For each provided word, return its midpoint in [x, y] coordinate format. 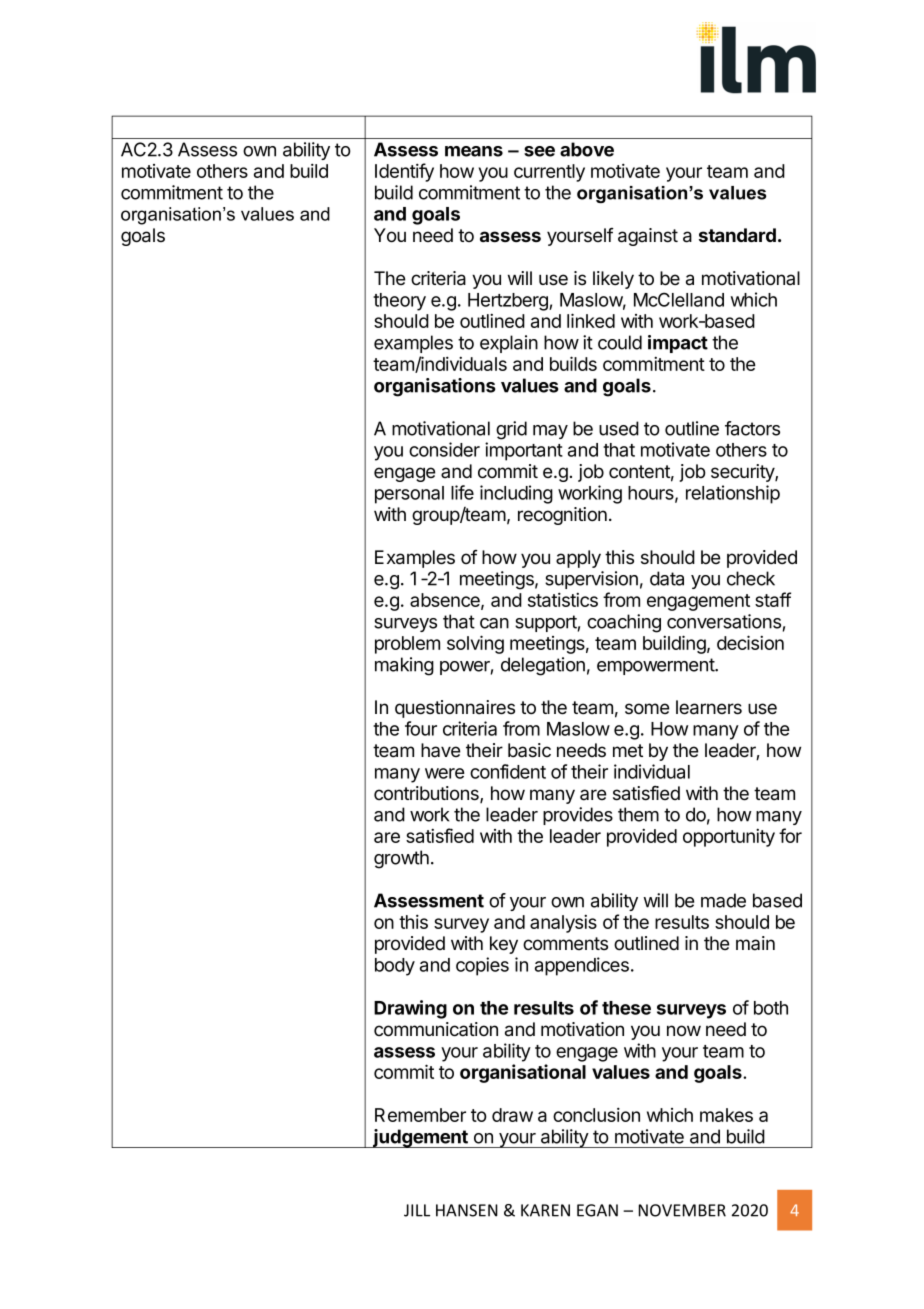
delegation [543, 666]
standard [737, 235]
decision [750, 642]
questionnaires [455, 709]
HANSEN [467, 1210]
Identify [404, 172]
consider [444, 449]
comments [565, 944]
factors [752, 428]
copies [482, 966]
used [619, 428]
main [755, 943]
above [587, 149]
